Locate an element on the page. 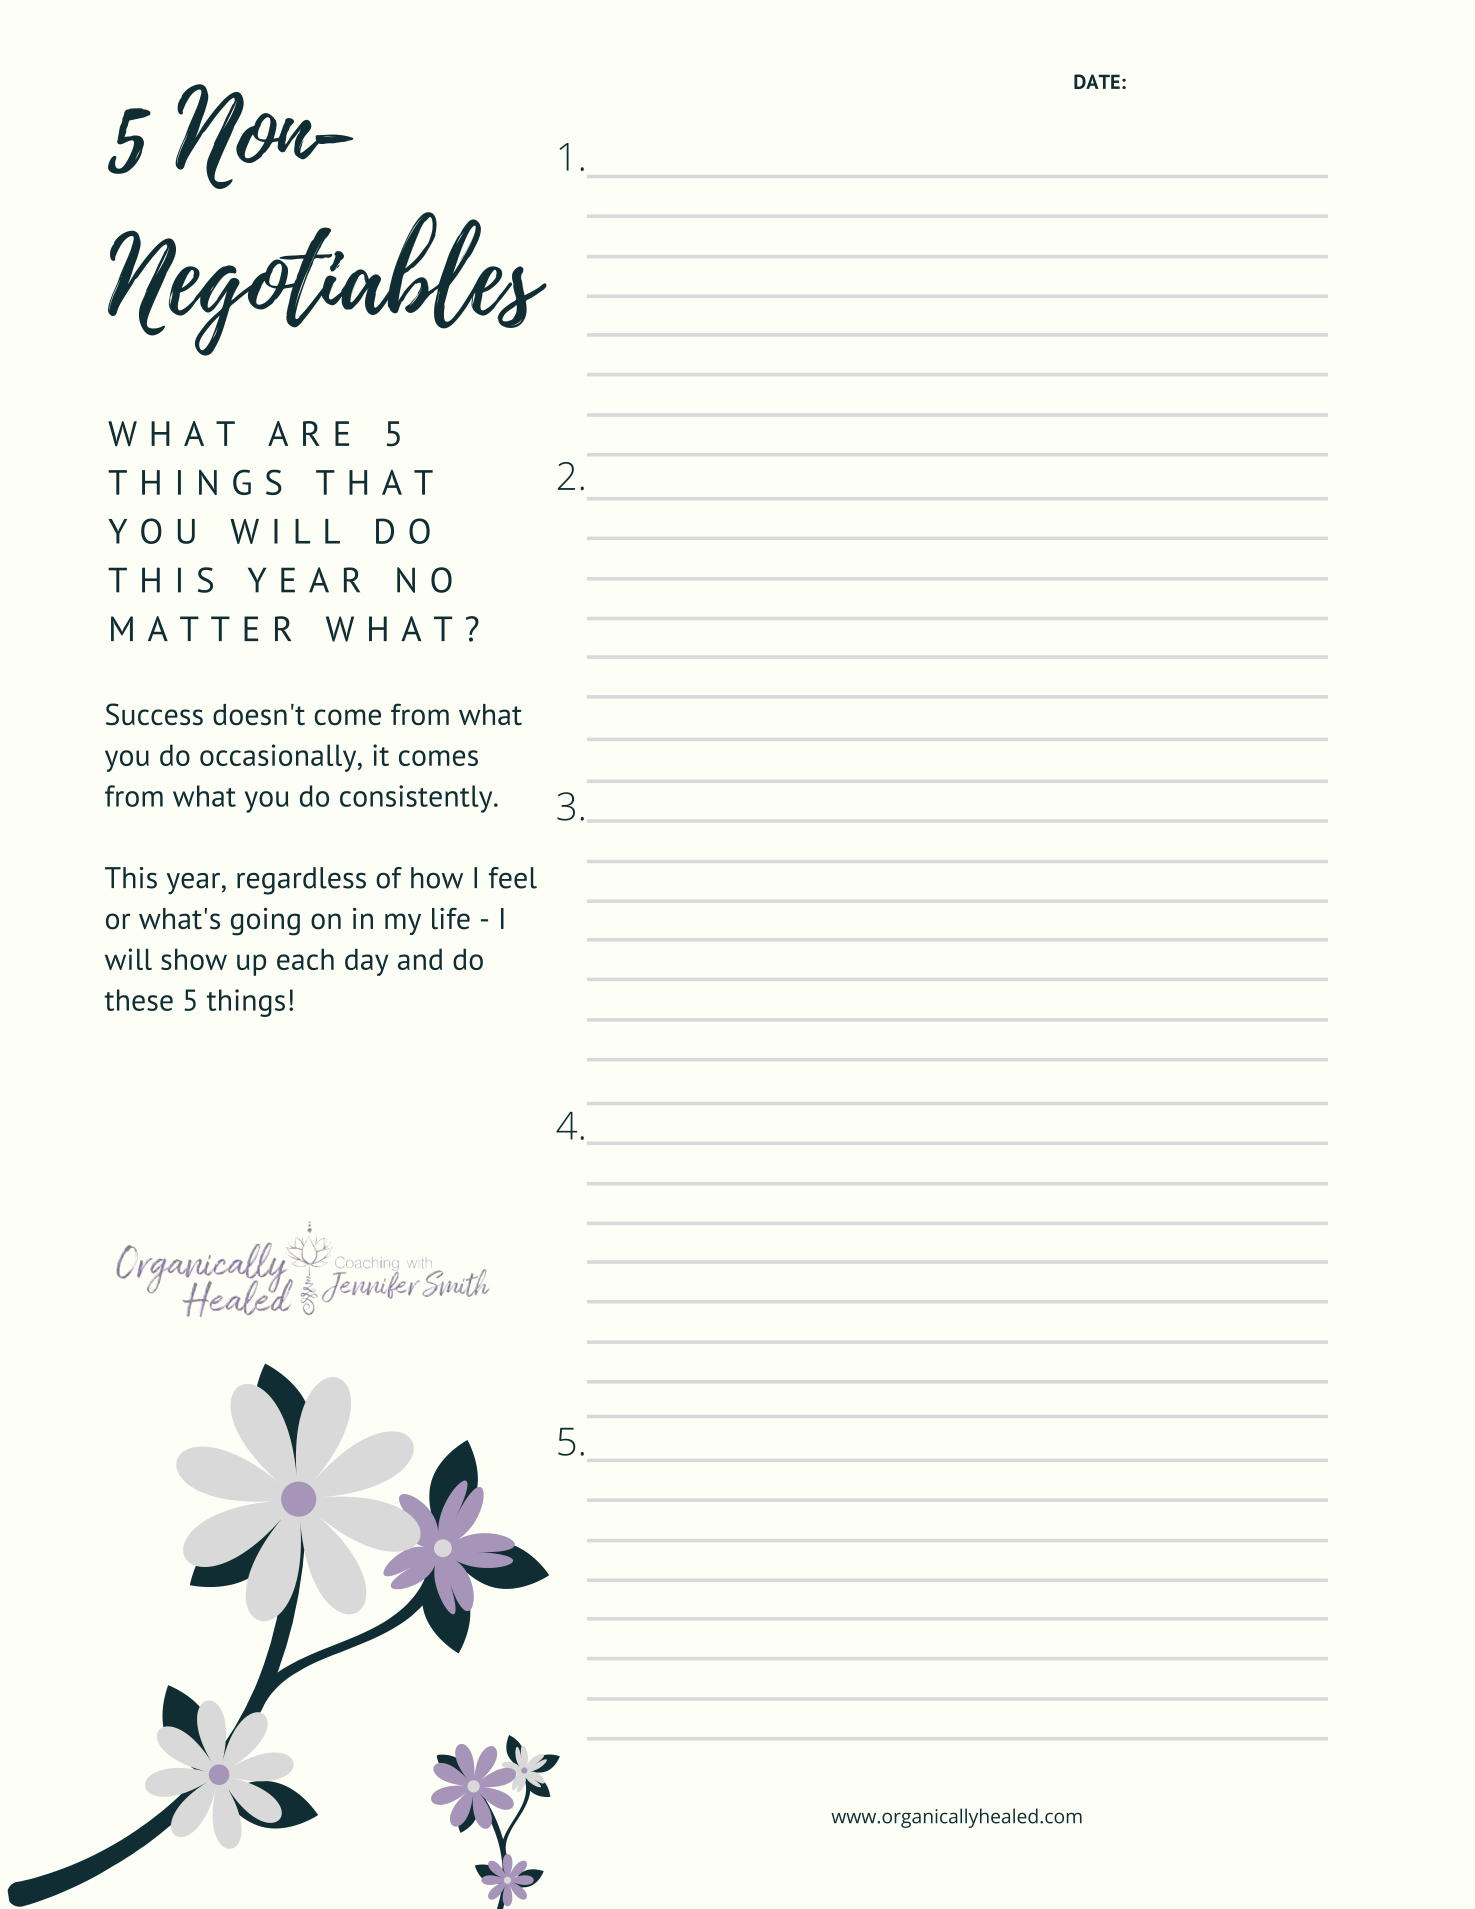  consistently is located at coordinates (417, 799).
